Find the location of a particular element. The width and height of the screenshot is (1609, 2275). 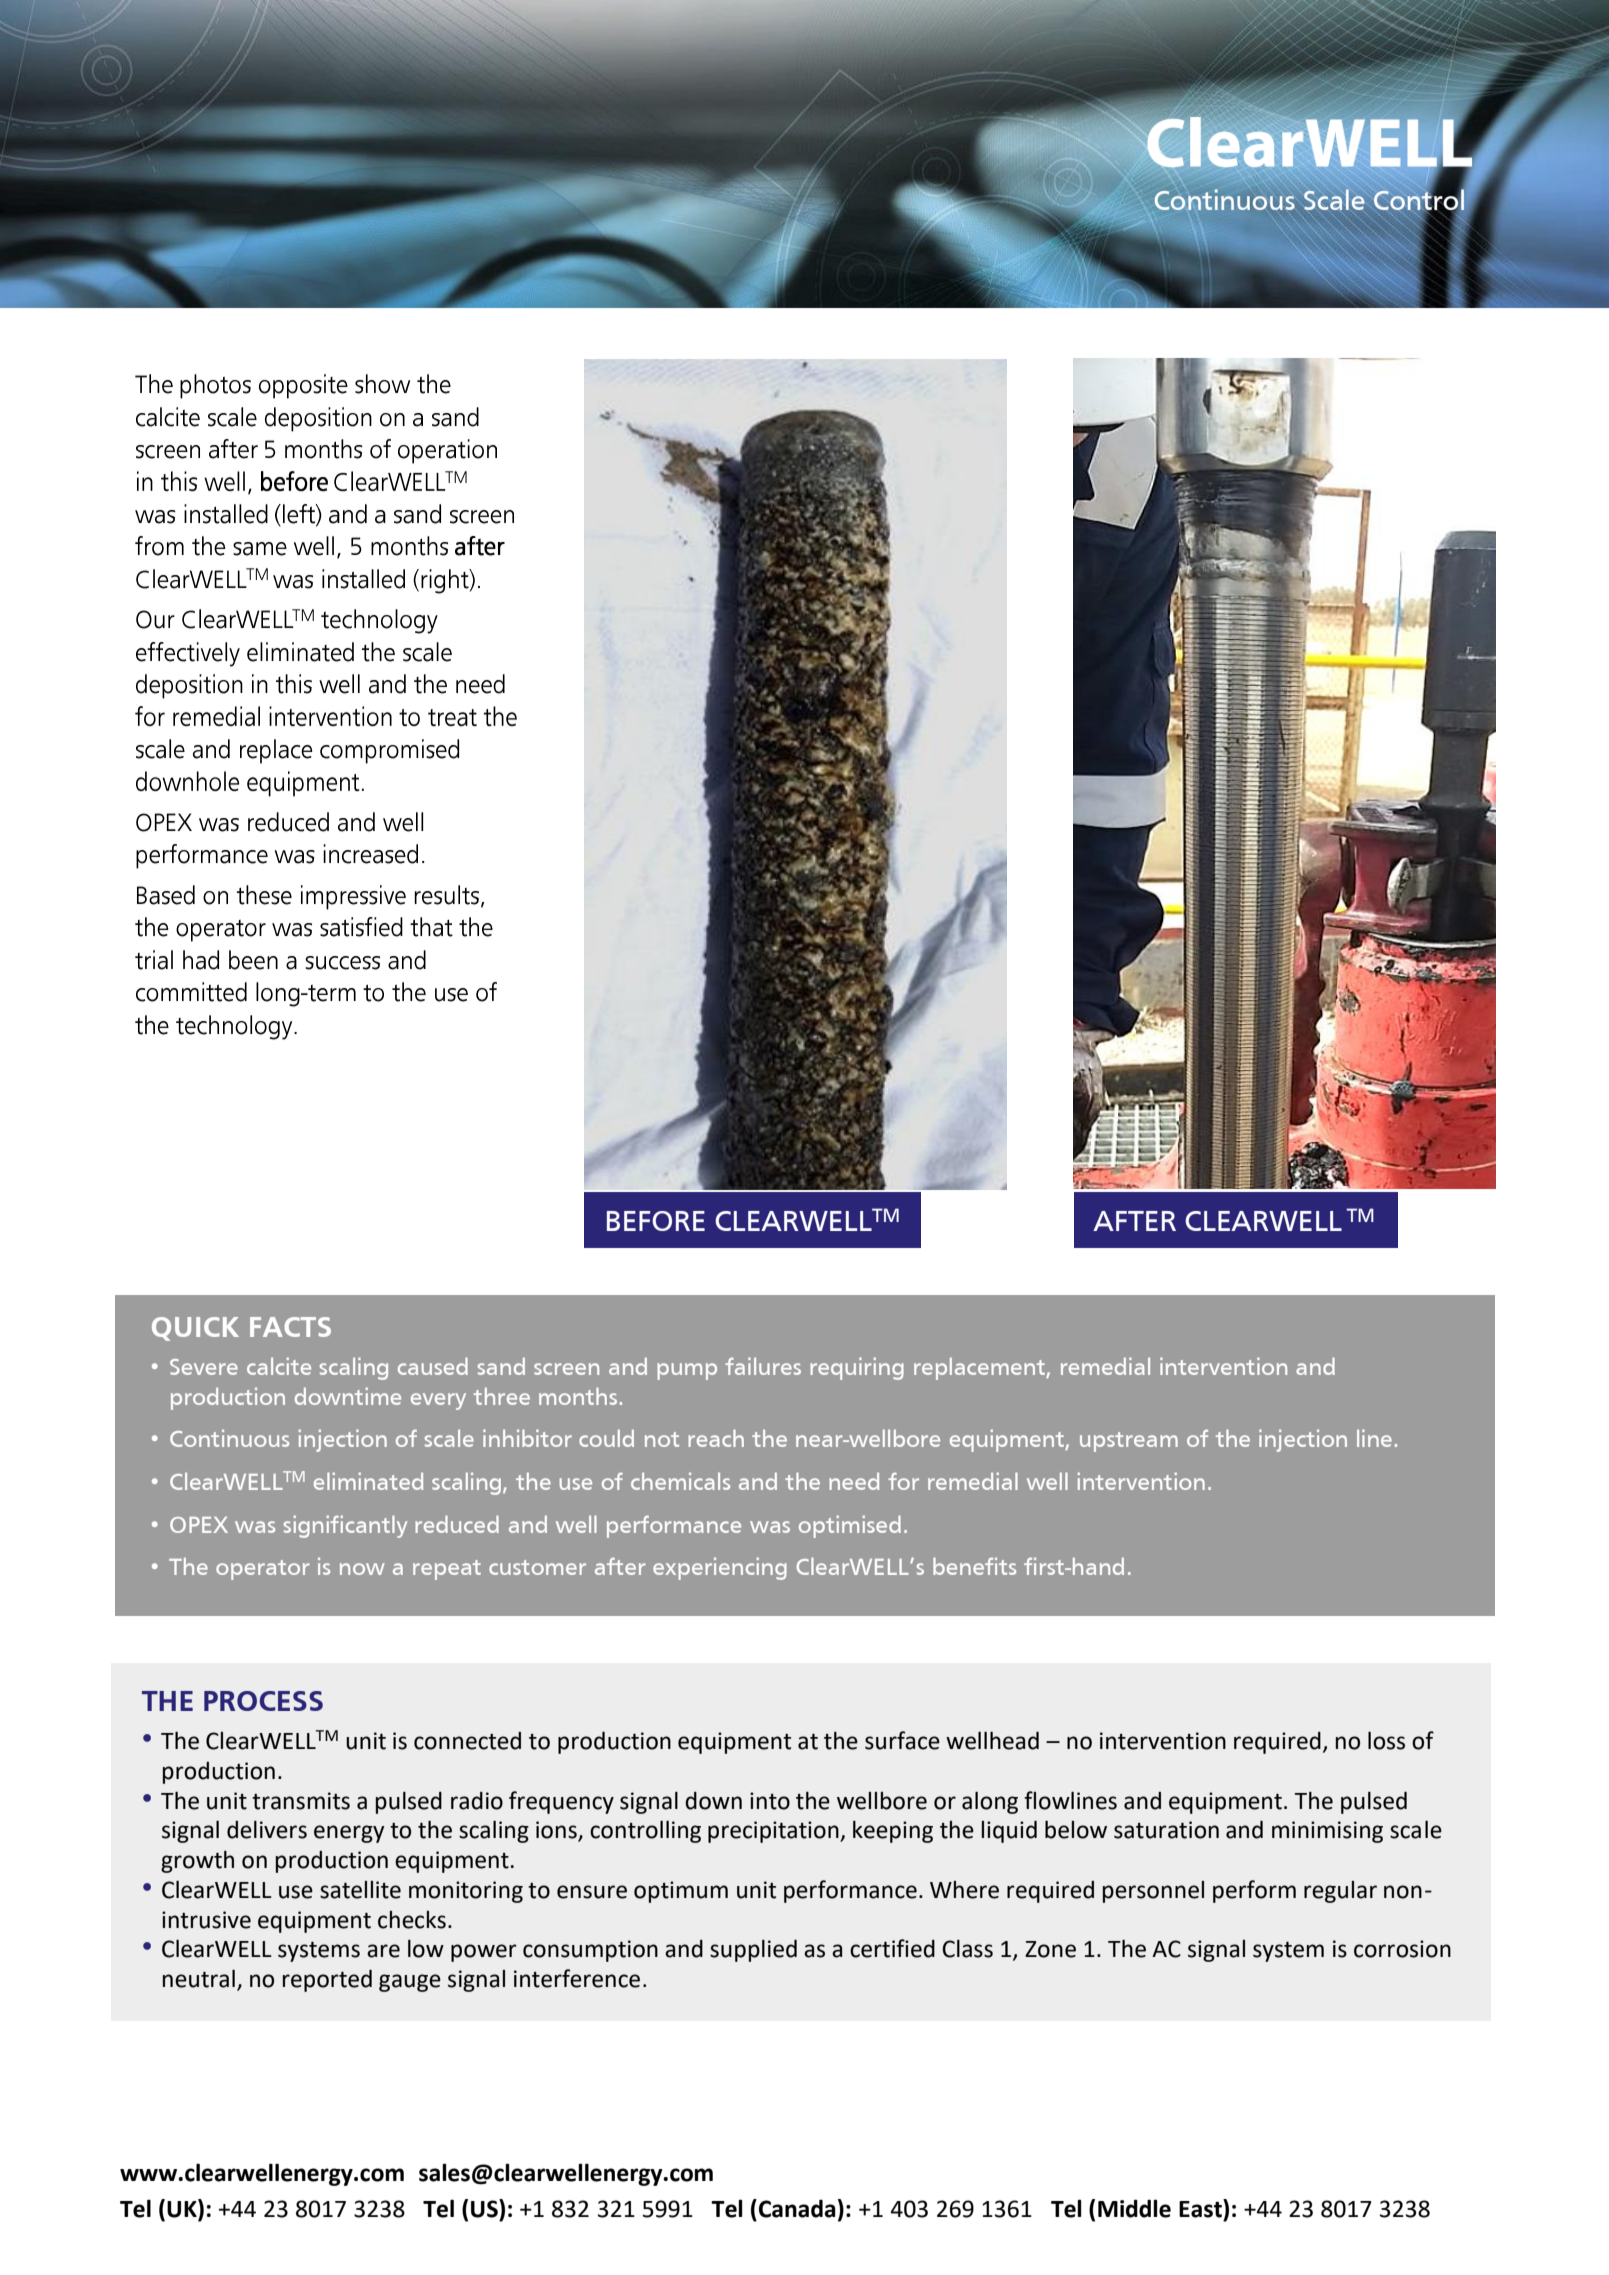

need is located at coordinates (854, 1481).
